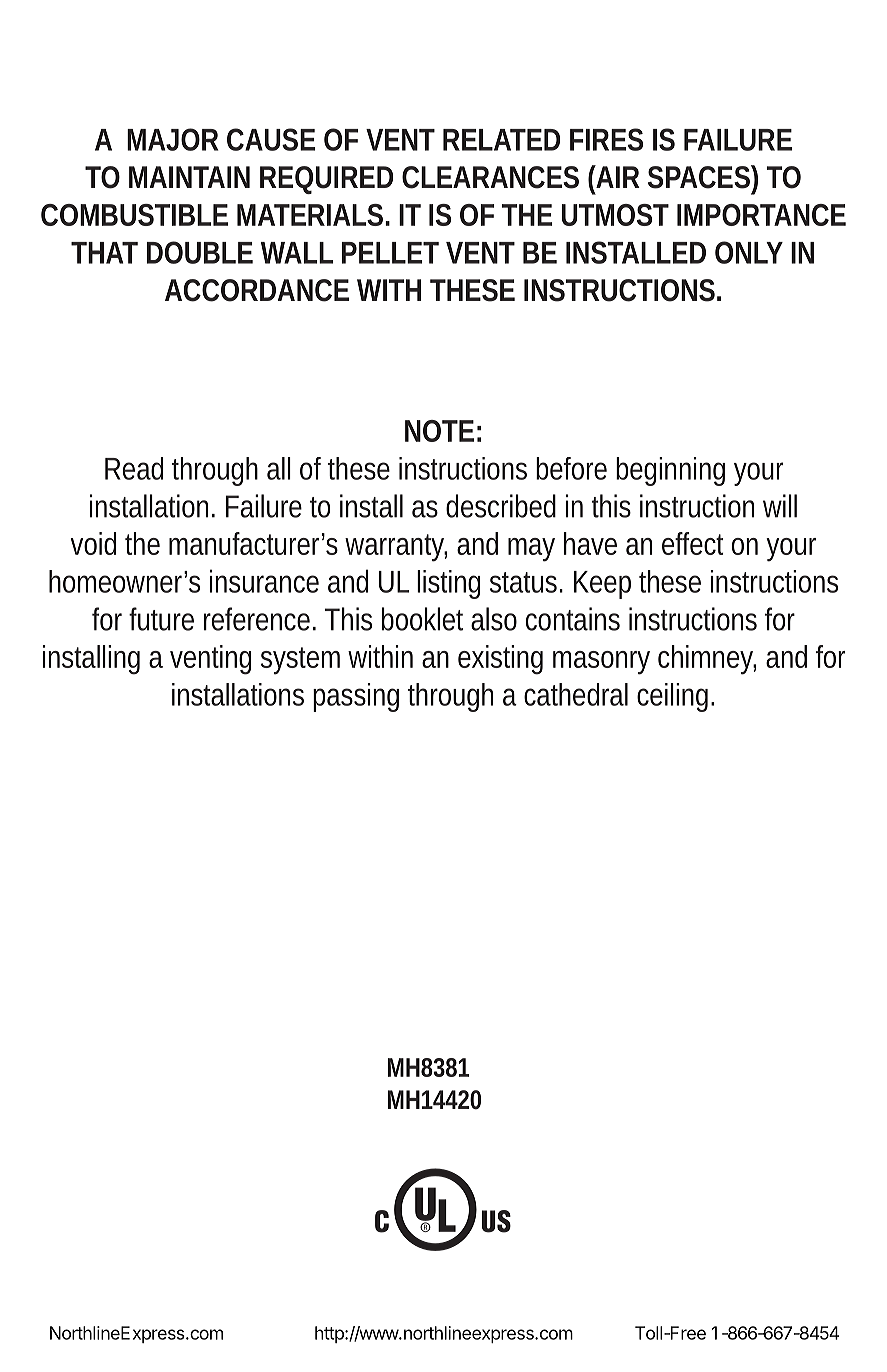 The width and height of the document is (887, 1372). Describe the element at coordinates (264, 581) in the document. I see `insurance` at that location.
